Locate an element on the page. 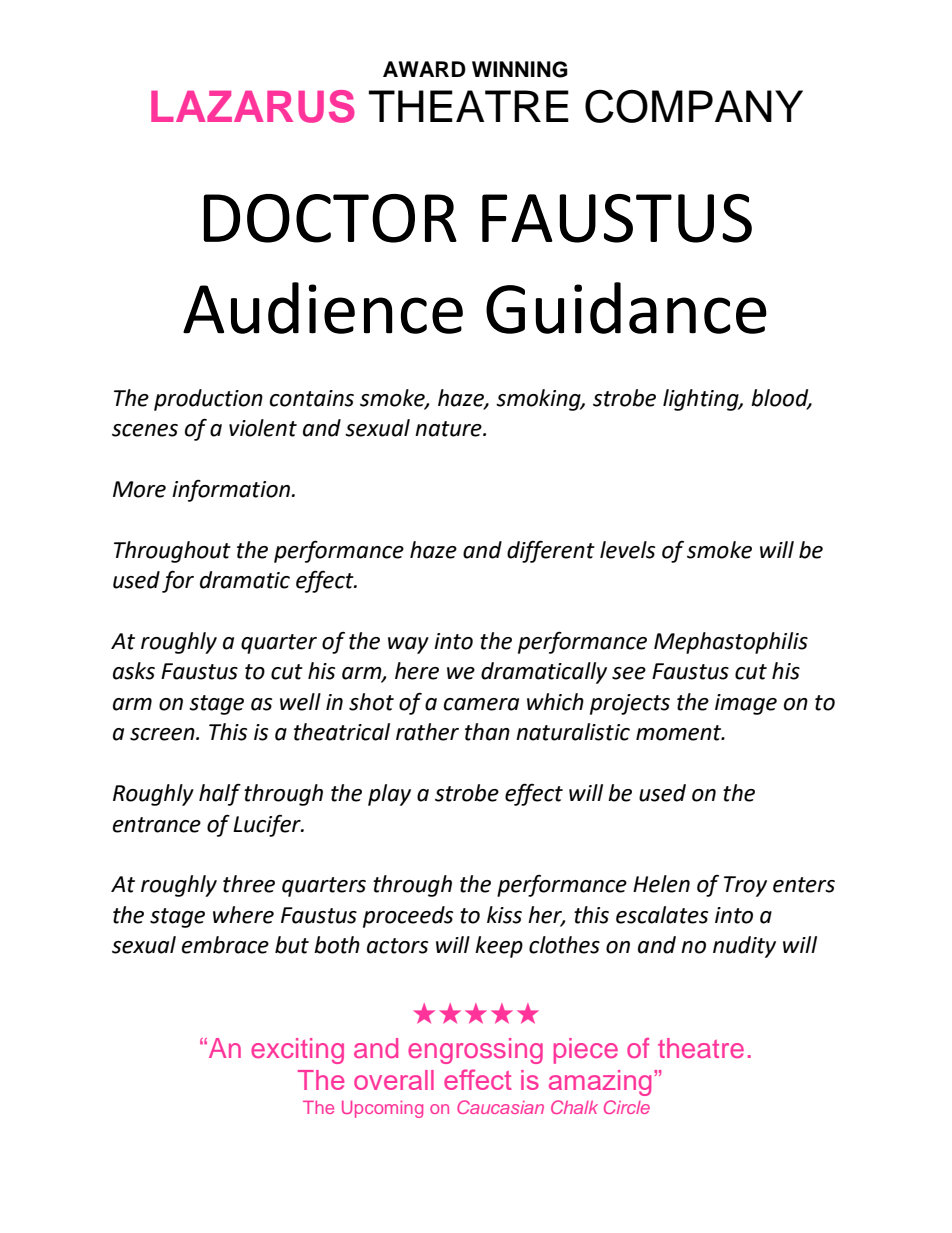  COMPANY is located at coordinates (694, 106).
